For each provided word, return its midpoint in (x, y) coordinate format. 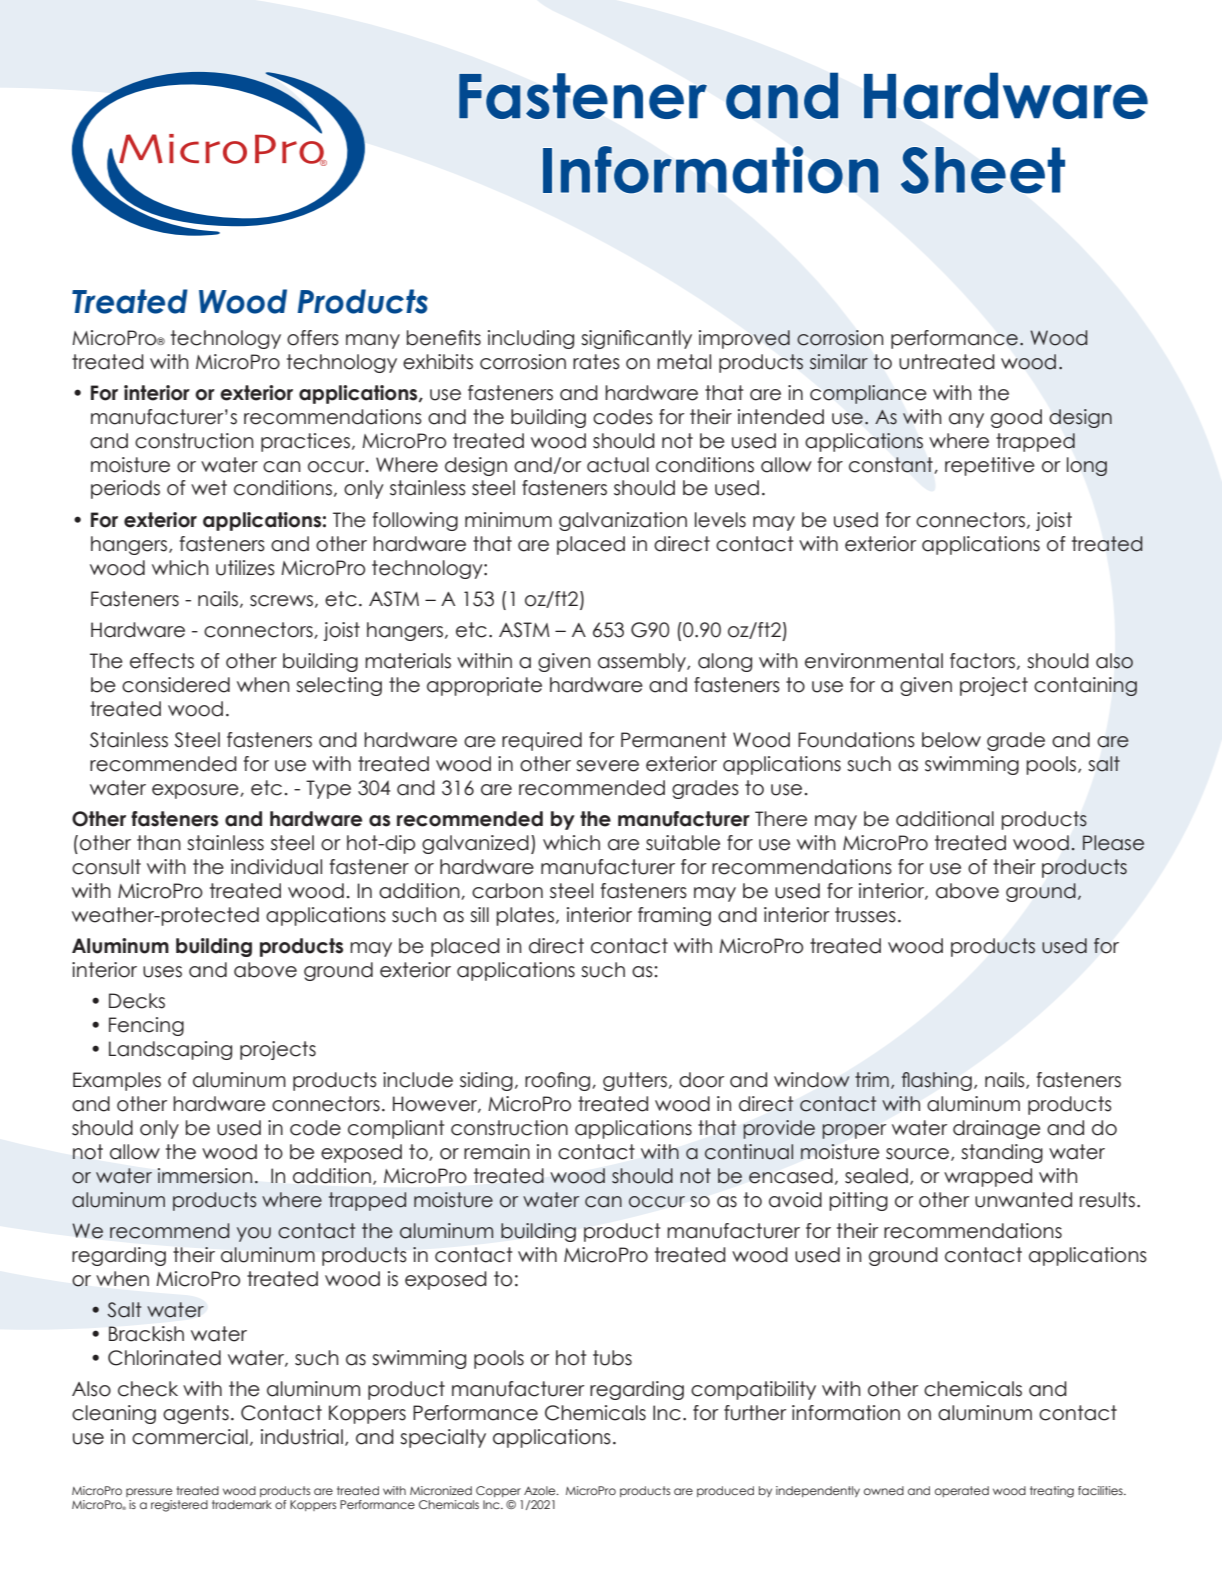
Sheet (983, 170)
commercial (190, 1437)
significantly (636, 339)
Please (1113, 843)
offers (313, 338)
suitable (683, 843)
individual (276, 867)
